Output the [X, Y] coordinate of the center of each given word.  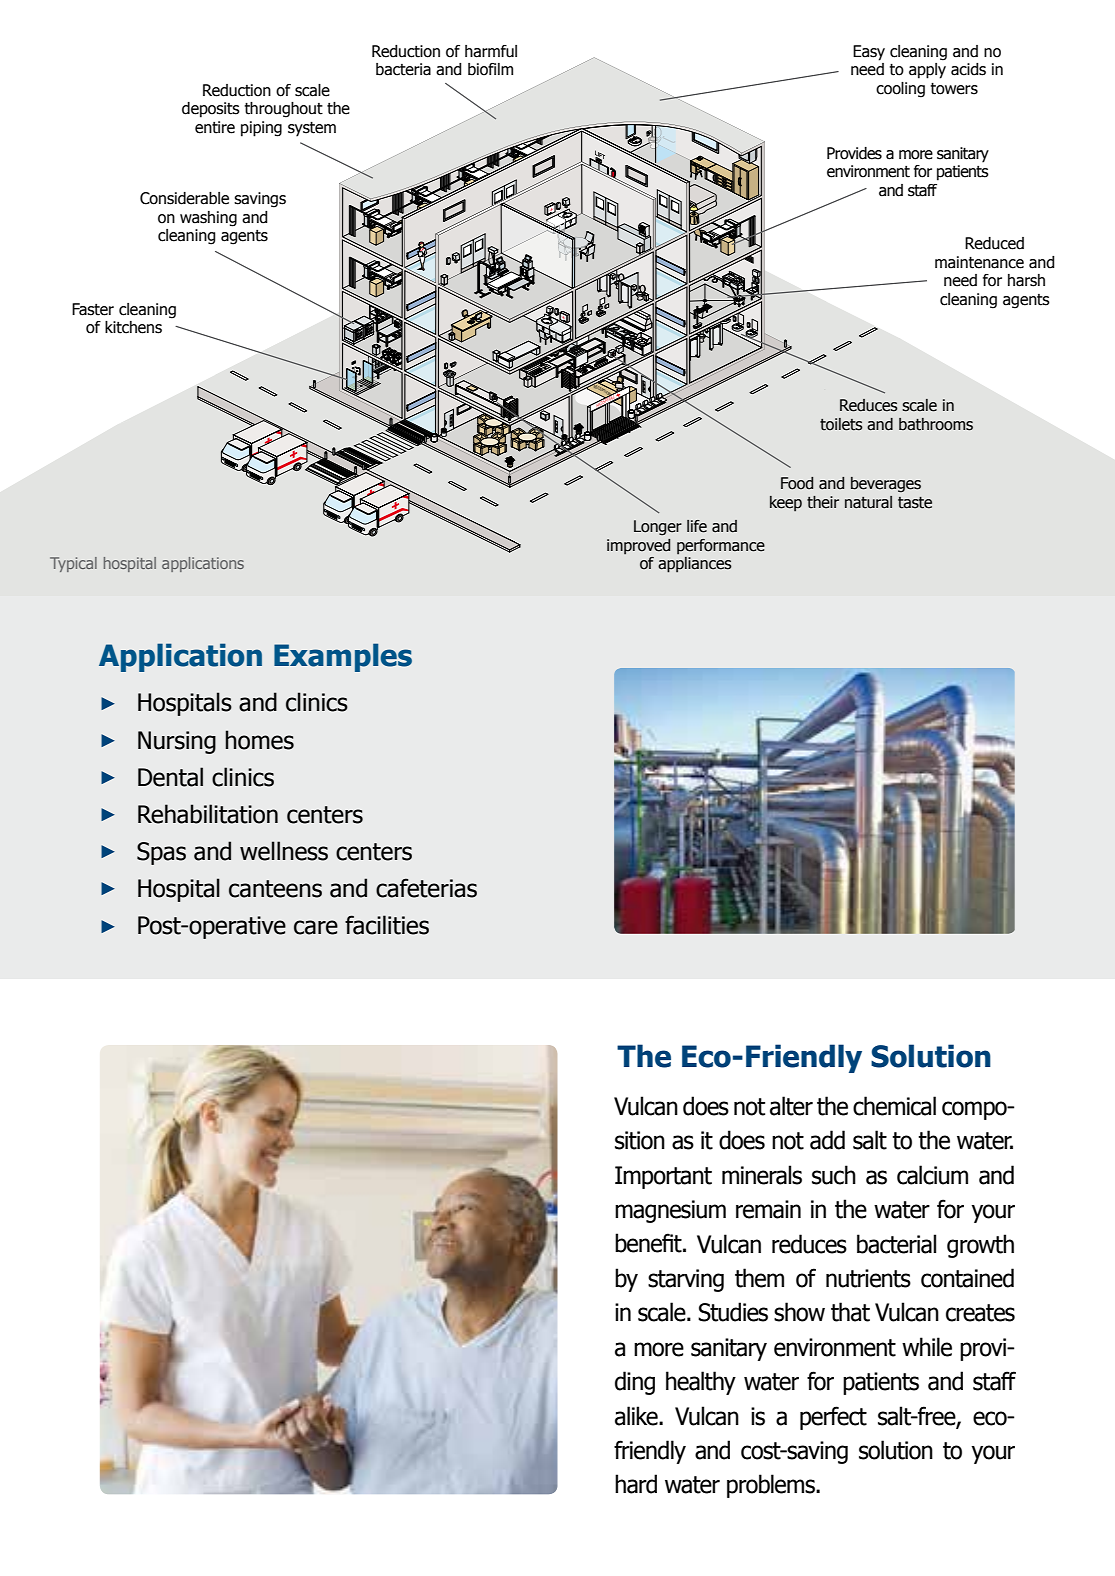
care [316, 927]
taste [915, 503]
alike [637, 1416]
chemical [894, 1106]
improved [638, 546]
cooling [900, 90]
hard [636, 1484]
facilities [387, 925]
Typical [73, 564]
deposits [211, 110]
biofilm [490, 69]
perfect [833, 1418]
